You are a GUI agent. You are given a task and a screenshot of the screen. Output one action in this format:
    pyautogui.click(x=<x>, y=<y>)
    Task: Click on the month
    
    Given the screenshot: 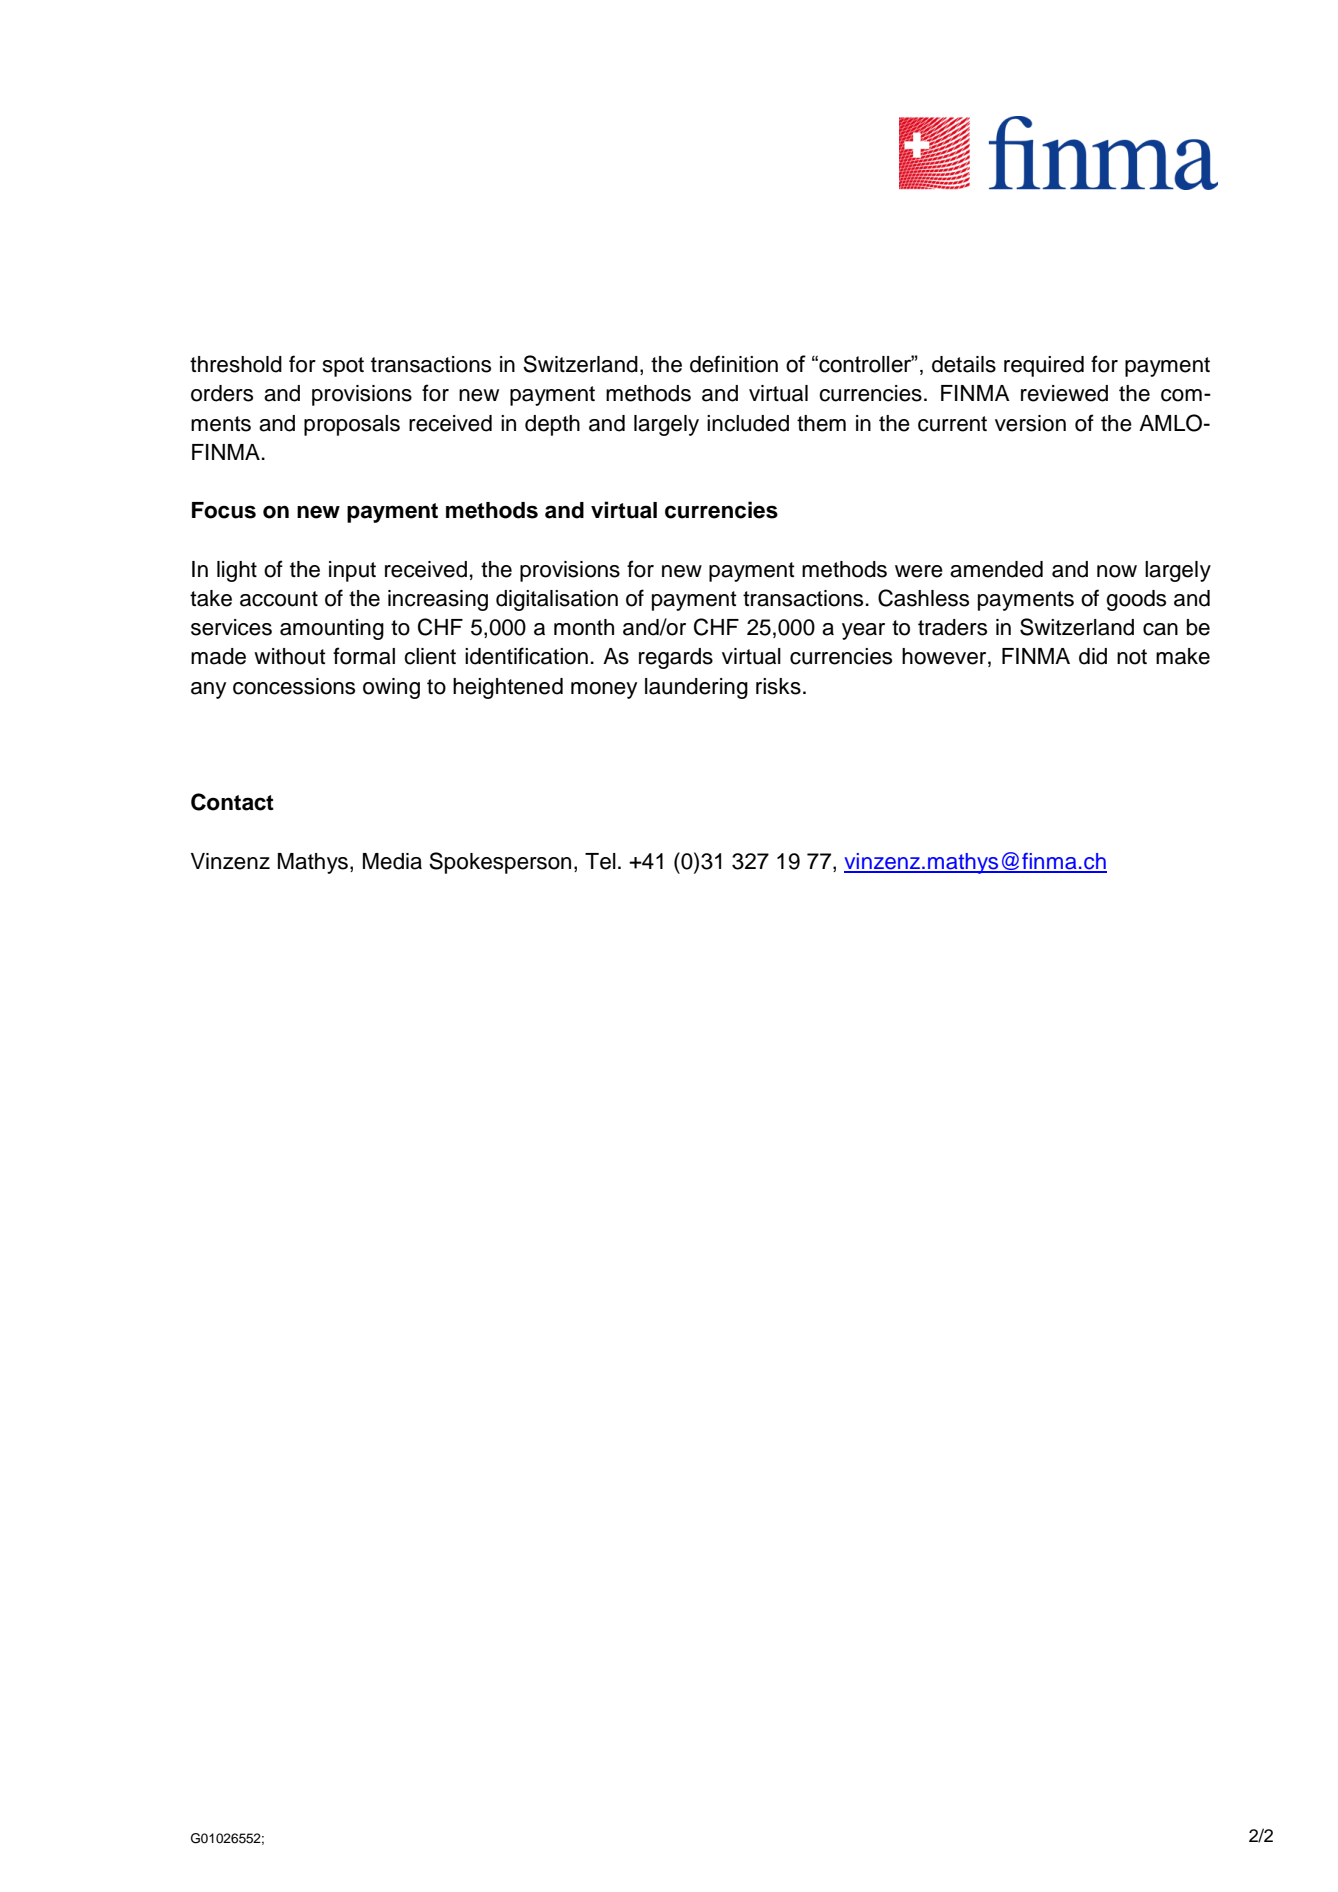 What is the action you would take?
    pyautogui.click(x=584, y=627)
